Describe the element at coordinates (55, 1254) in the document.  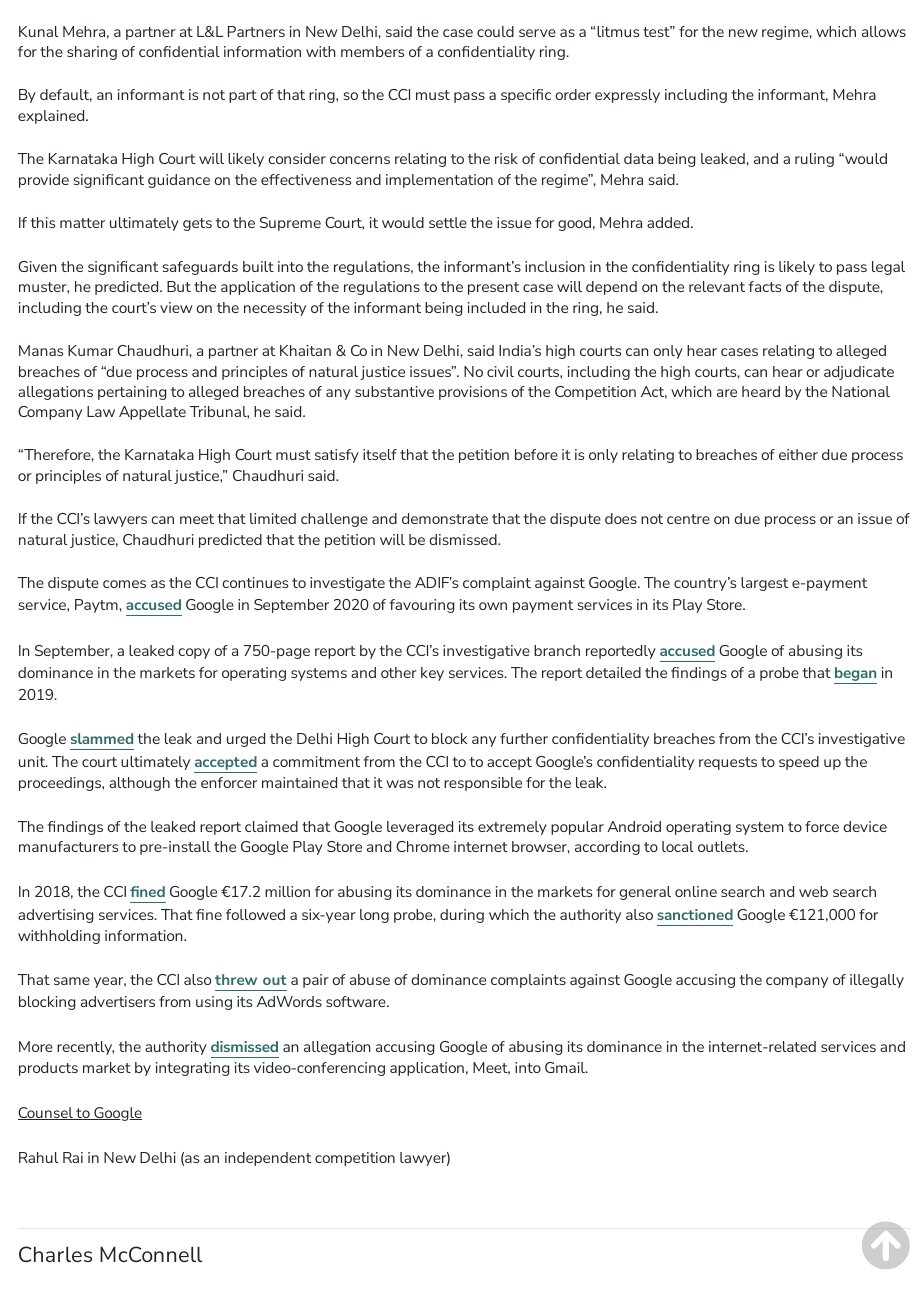
I see `Charles` at that location.
